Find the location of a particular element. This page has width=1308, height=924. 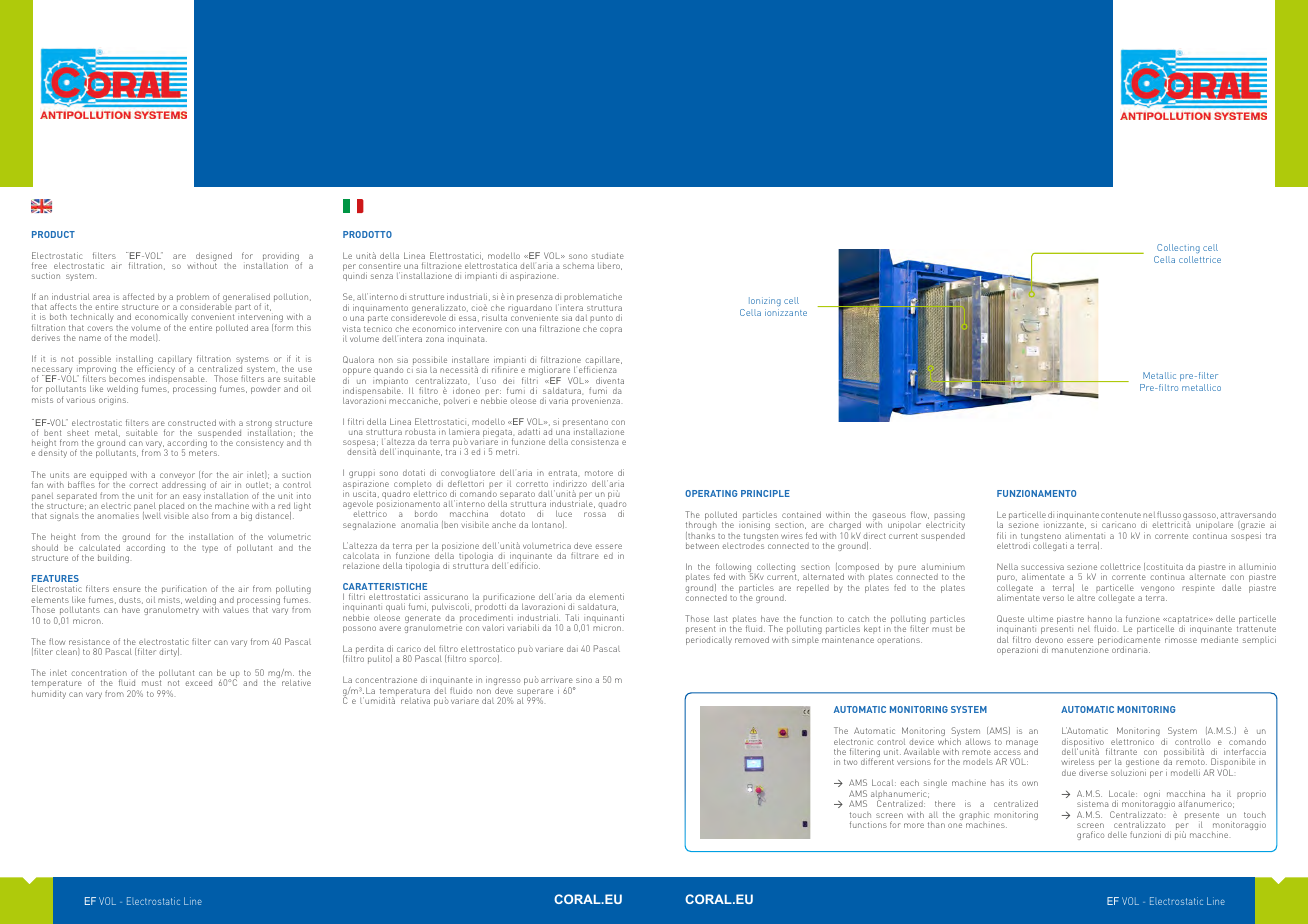

OPERATING is located at coordinates (711, 493).
